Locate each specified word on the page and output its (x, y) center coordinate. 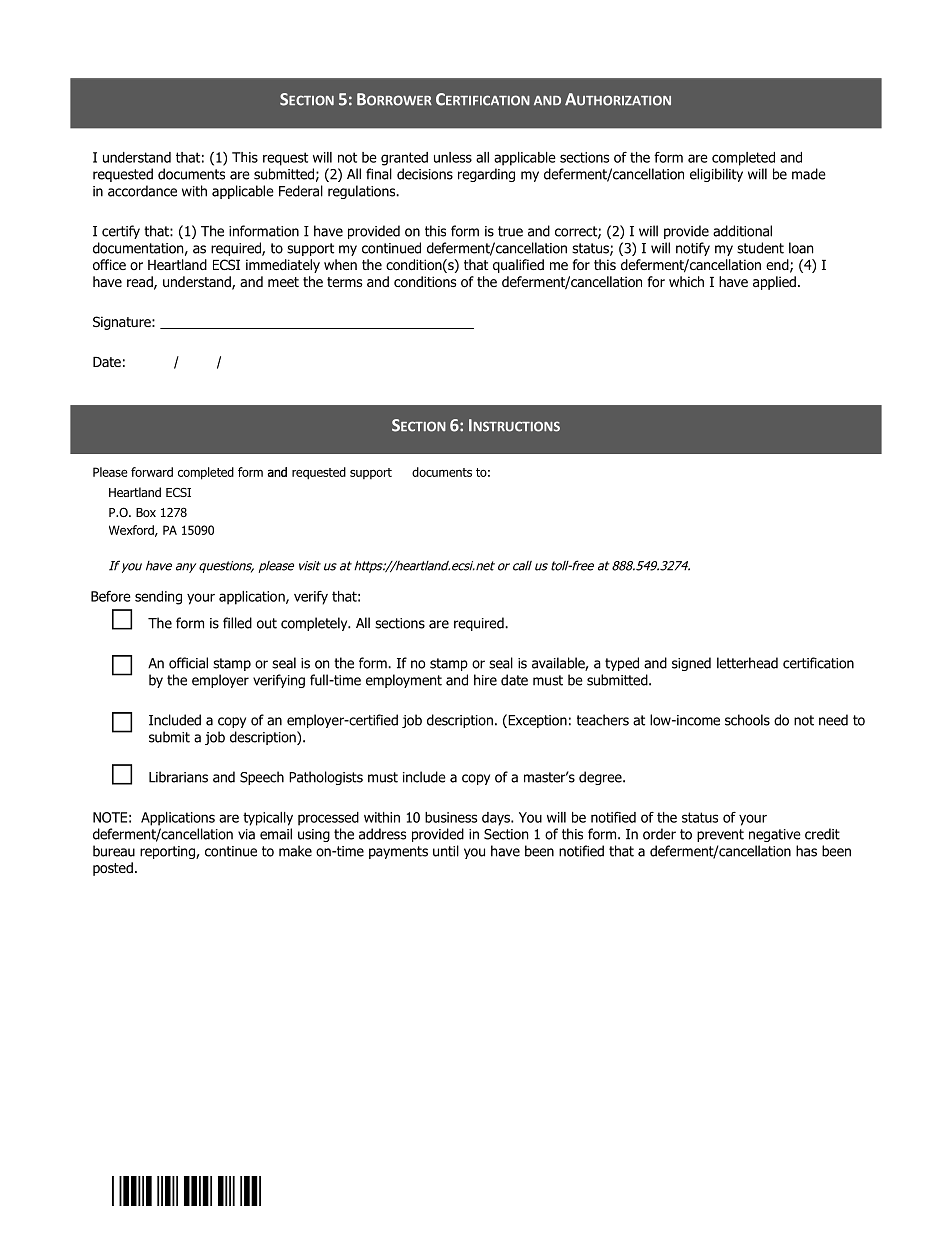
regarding (486, 175)
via (246, 834)
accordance (142, 191)
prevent (720, 835)
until (446, 851)
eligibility (716, 175)
